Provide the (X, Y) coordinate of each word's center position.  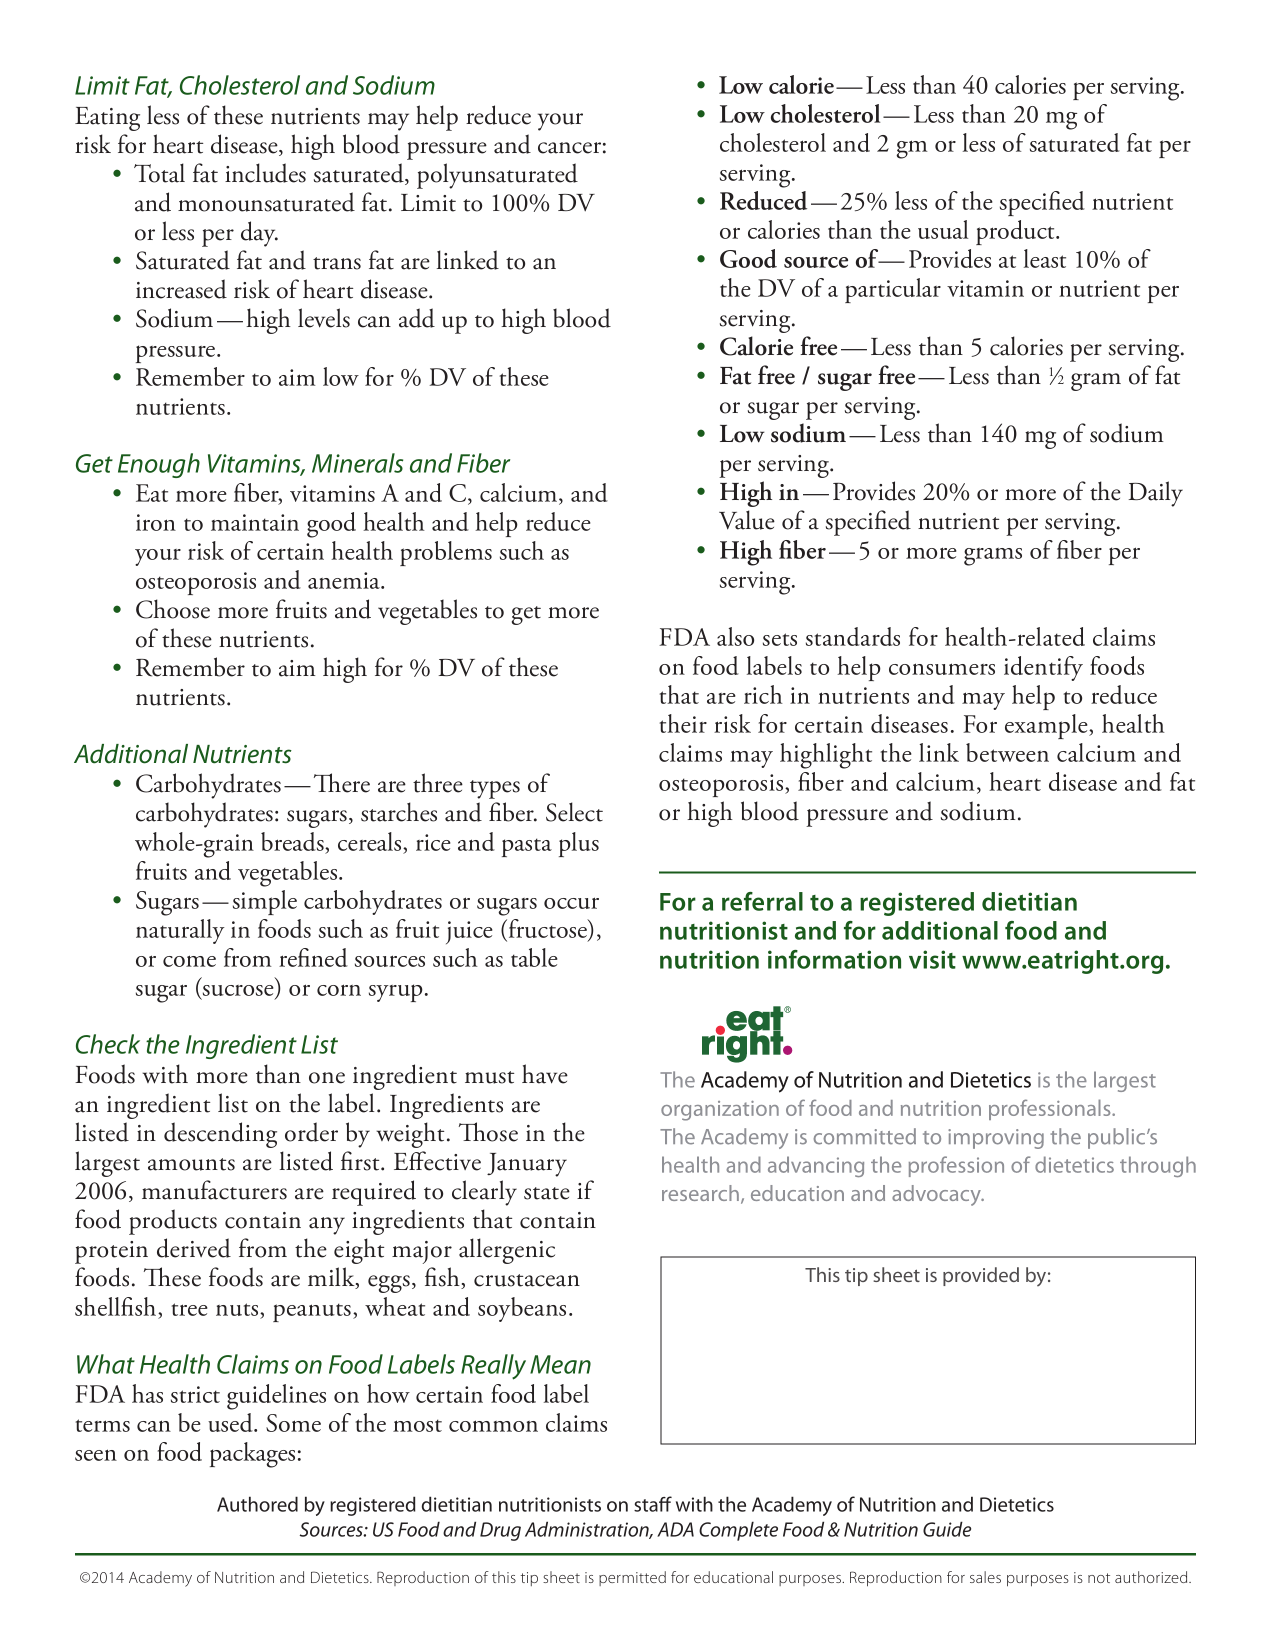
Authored (257, 1504)
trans (337, 263)
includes (265, 173)
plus (579, 844)
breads (293, 843)
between (1007, 752)
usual (943, 229)
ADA (675, 1529)
